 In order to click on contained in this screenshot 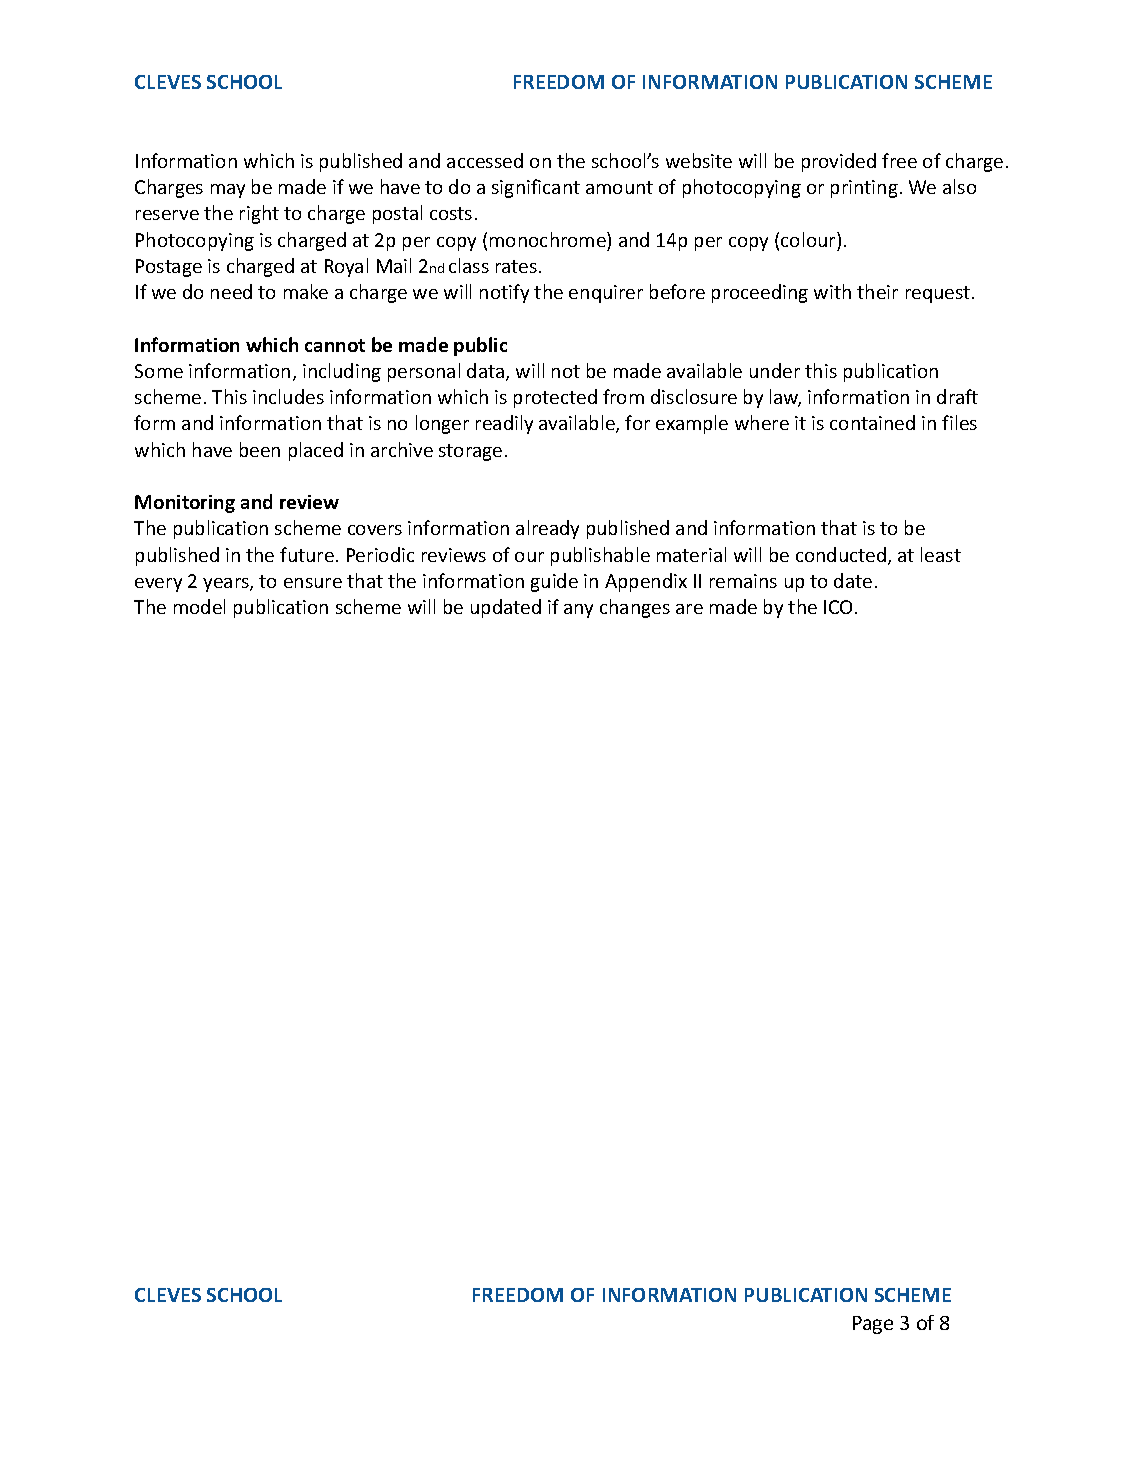, I will do `click(872, 422)`.
